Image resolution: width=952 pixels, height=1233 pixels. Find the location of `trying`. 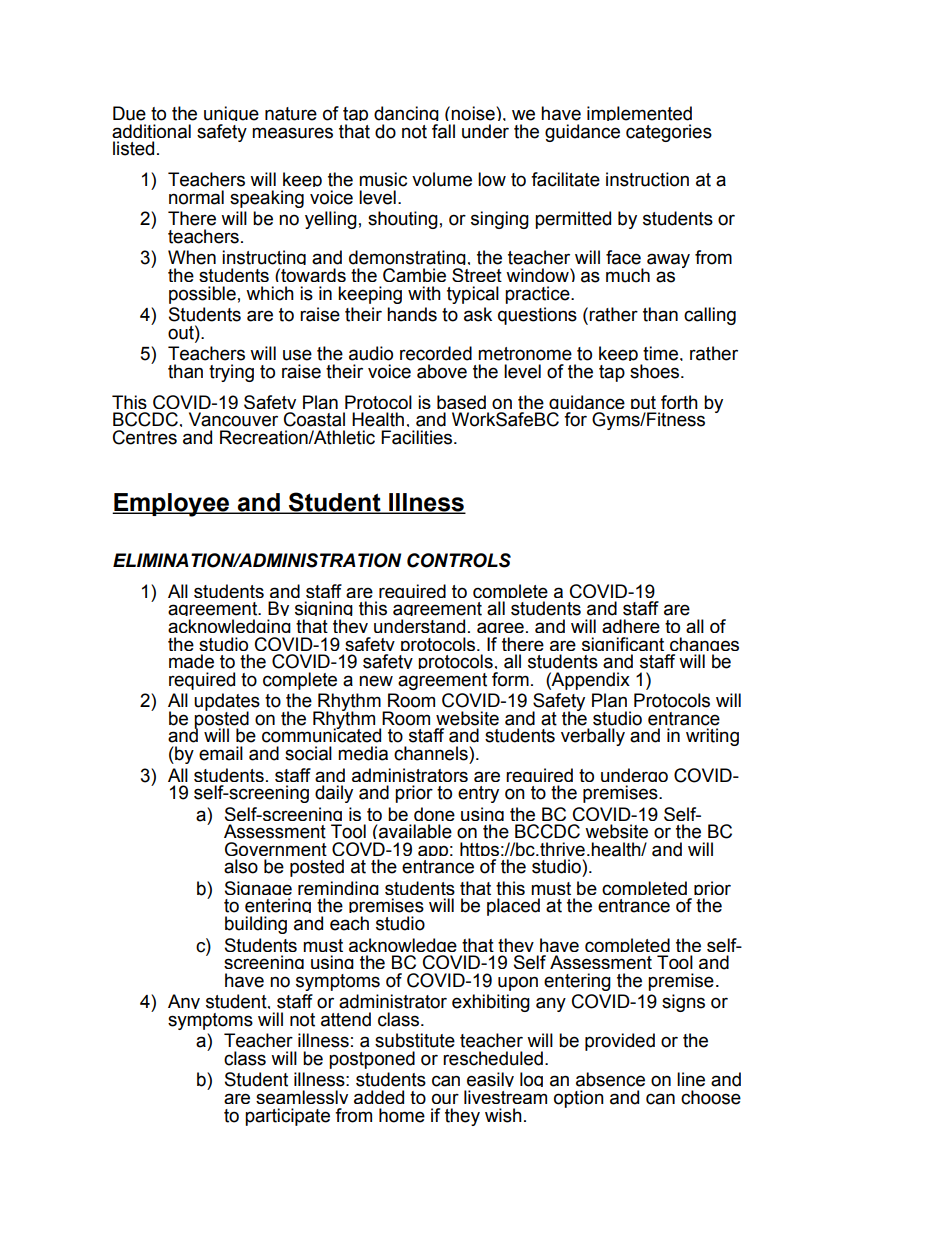

trying is located at coordinates (231, 373).
